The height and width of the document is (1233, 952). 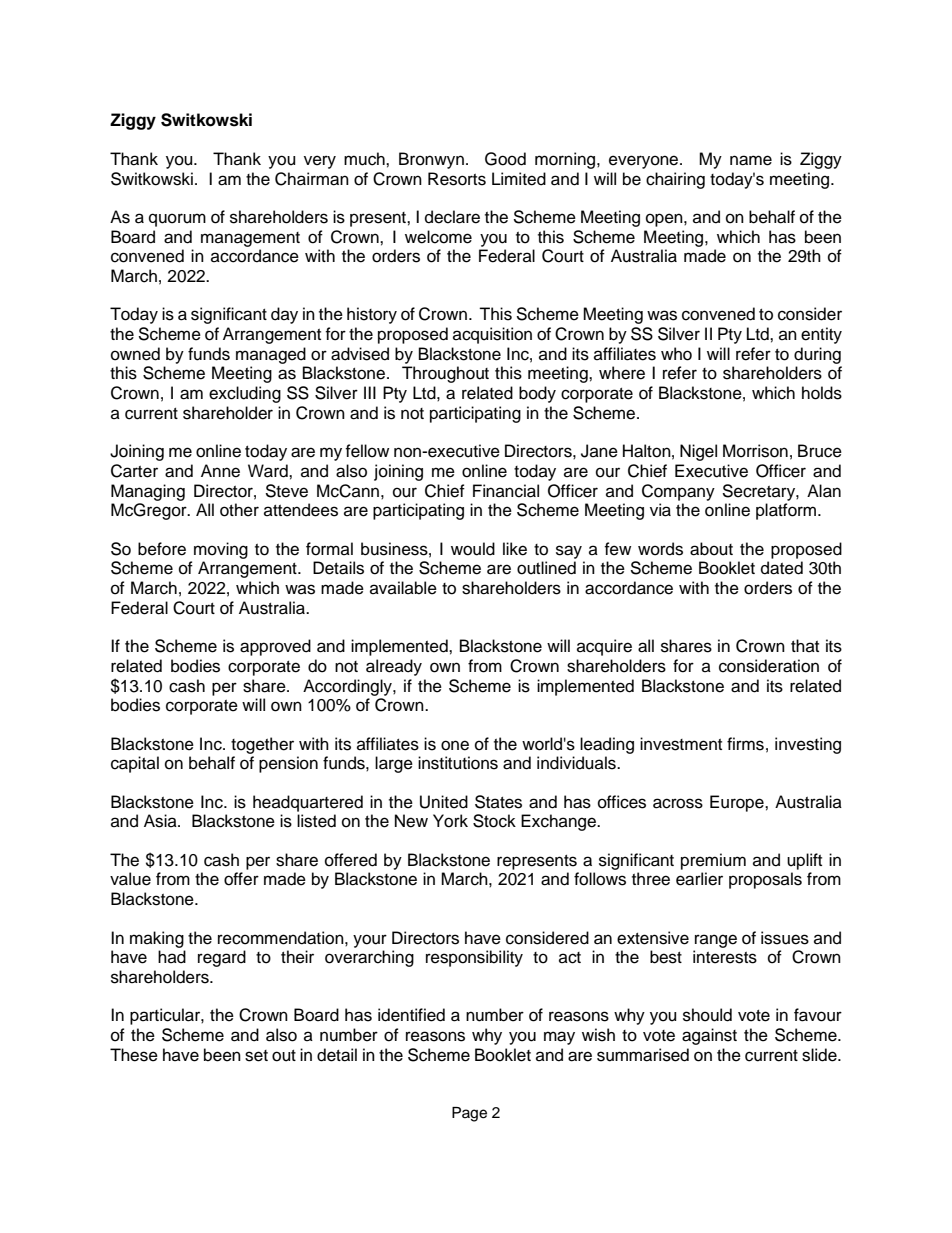 I want to click on name, so click(x=751, y=160).
